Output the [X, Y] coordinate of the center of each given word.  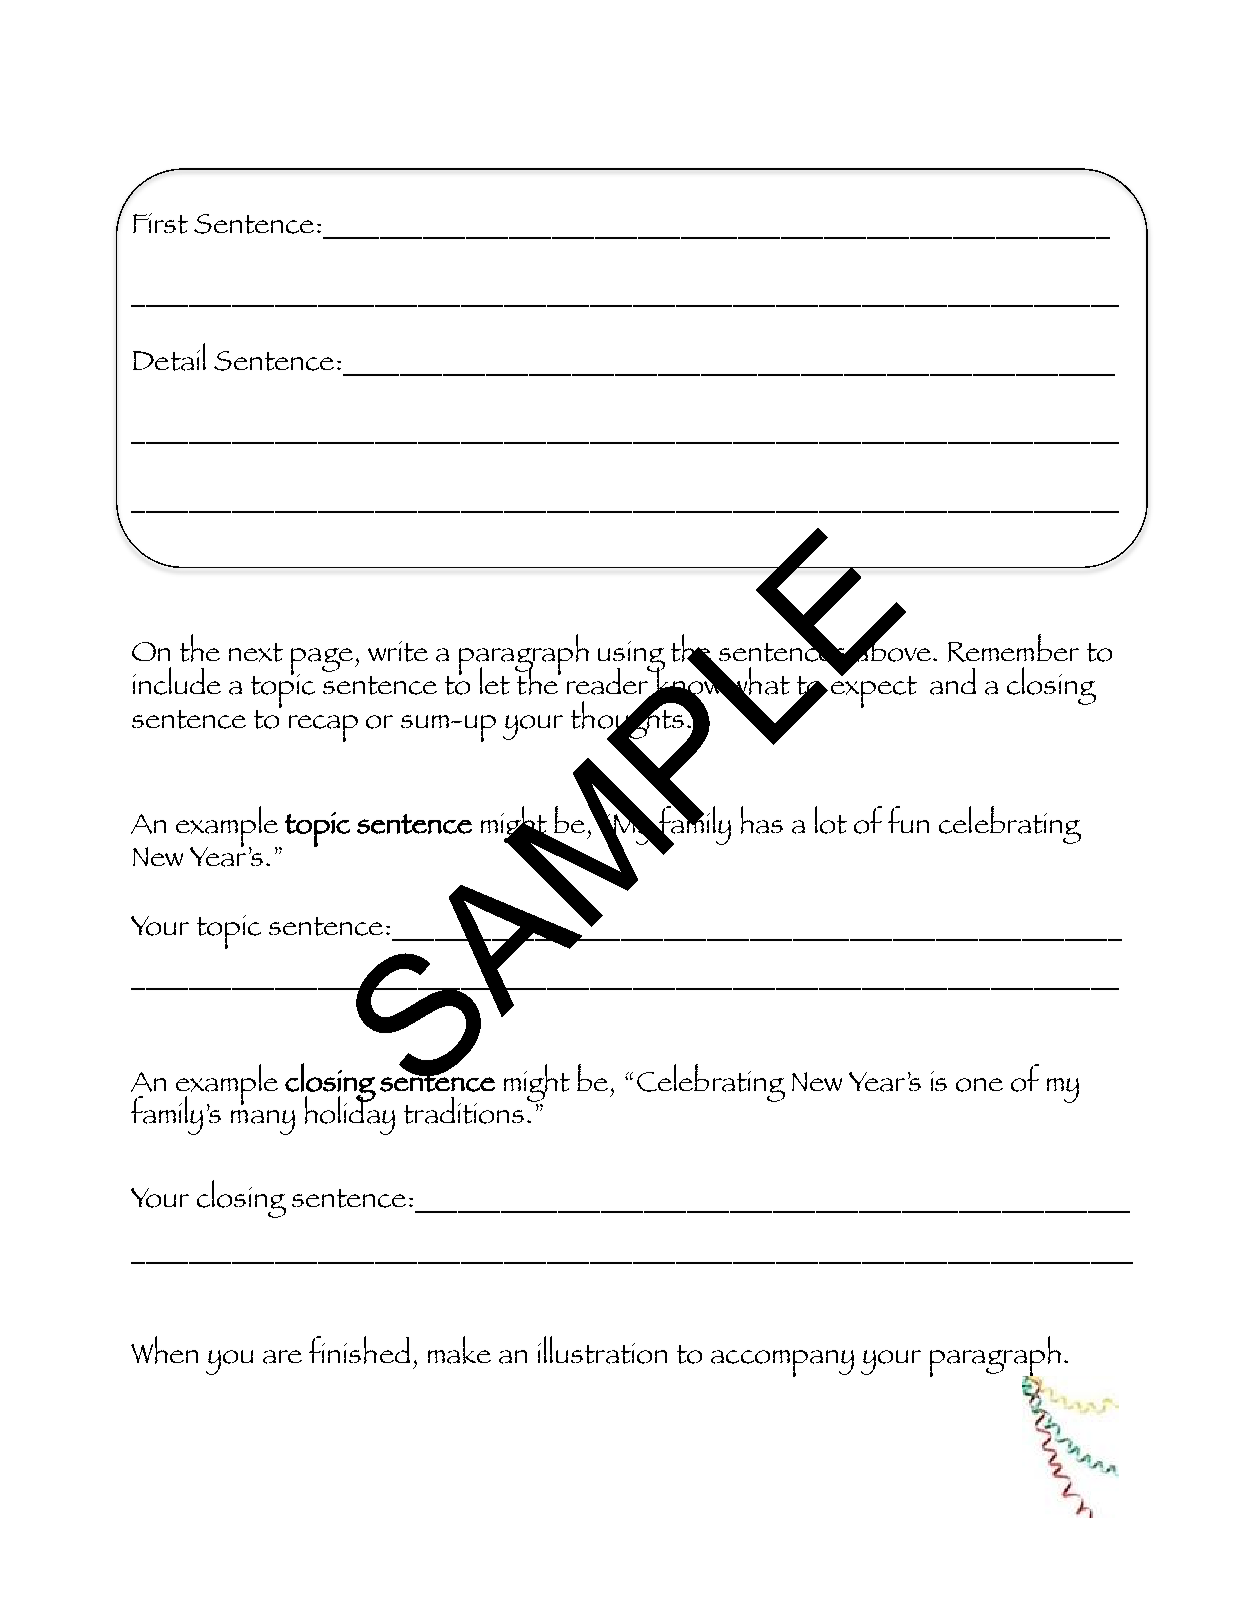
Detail [169, 357]
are [282, 1357]
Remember [1013, 648]
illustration [602, 1350]
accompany [782, 1363]
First [160, 223]
